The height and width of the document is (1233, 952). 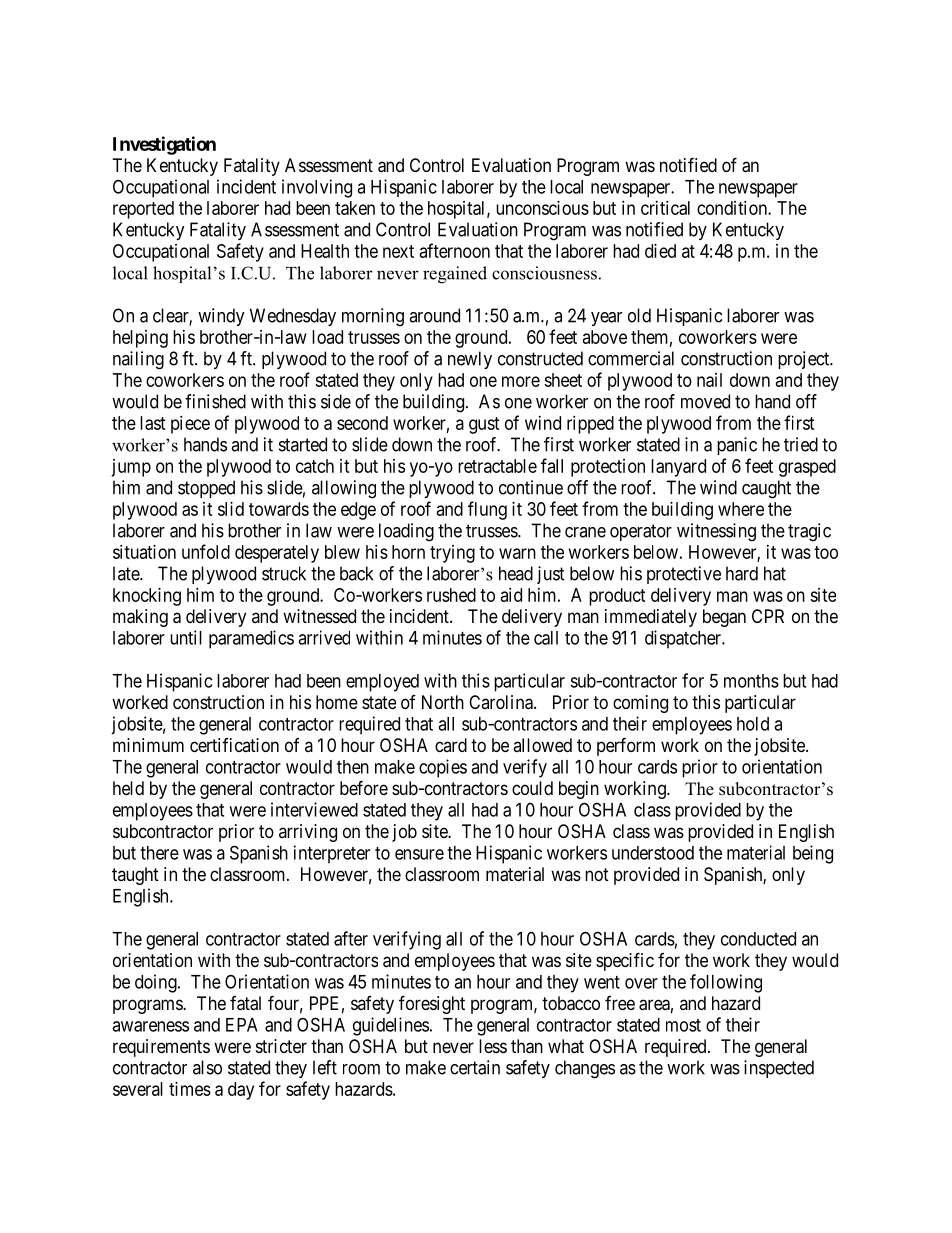 I want to click on condition, so click(x=733, y=208).
